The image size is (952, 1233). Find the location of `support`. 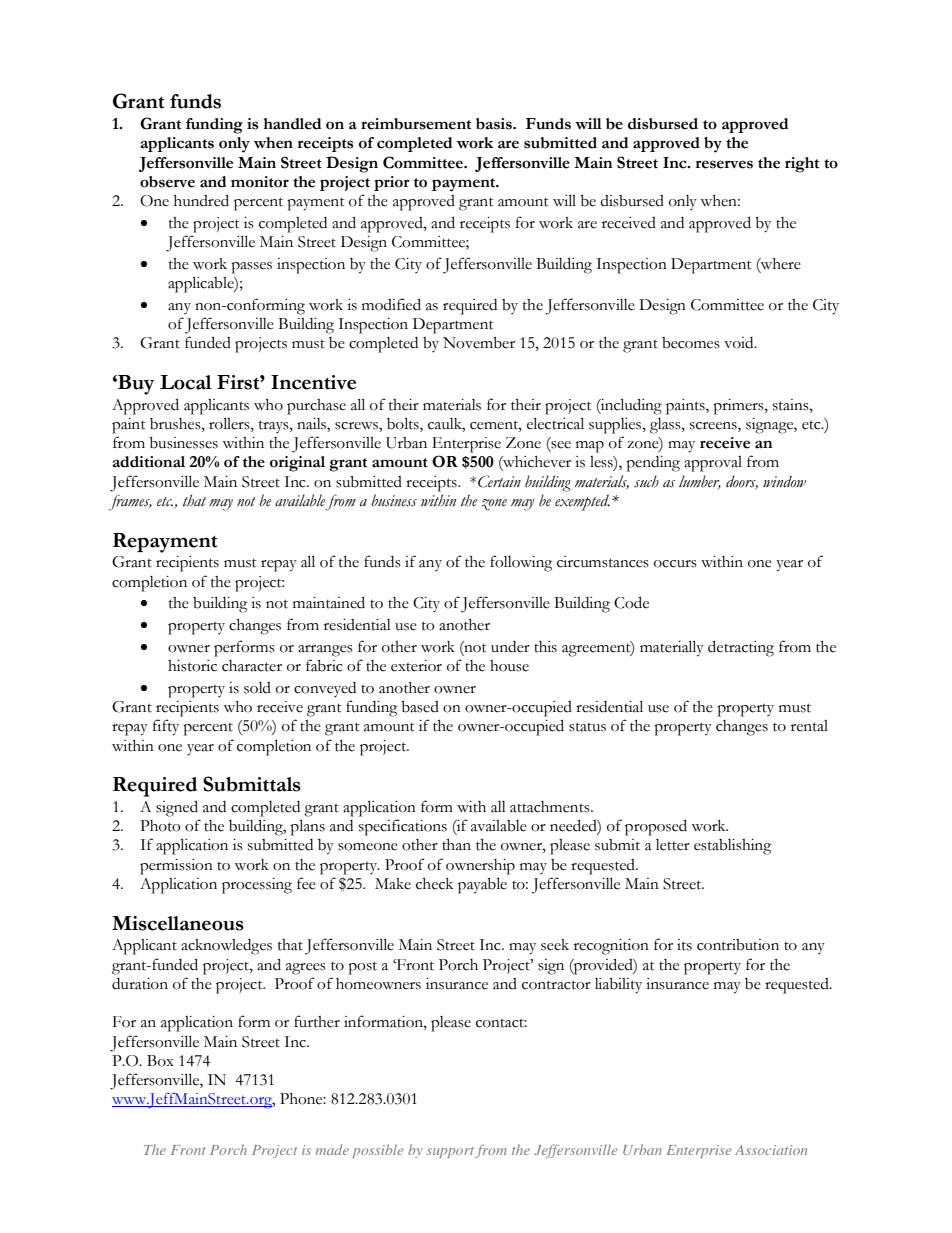

support is located at coordinates (450, 1152).
